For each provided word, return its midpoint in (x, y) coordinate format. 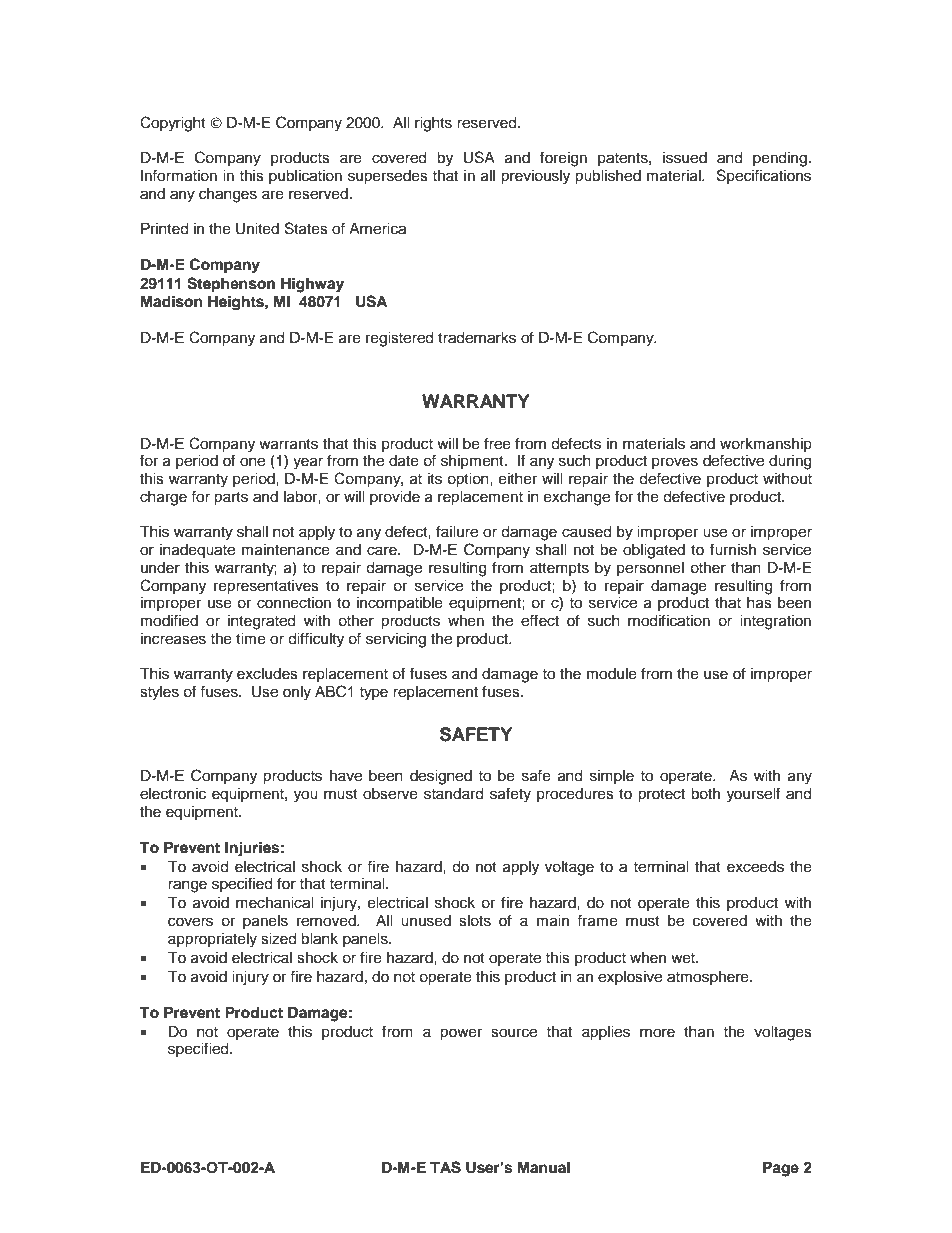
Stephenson (231, 285)
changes (228, 195)
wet (684, 958)
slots (475, 921)
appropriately (212, 940)
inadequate (197, 551)
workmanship (766, 445)
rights (433, 124)
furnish (733, 549)
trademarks (477, 338)
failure (457, 531)
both (705, 794)
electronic (173, 794)
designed (441, 777)
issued (685, 158)
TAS (445, 1167)
